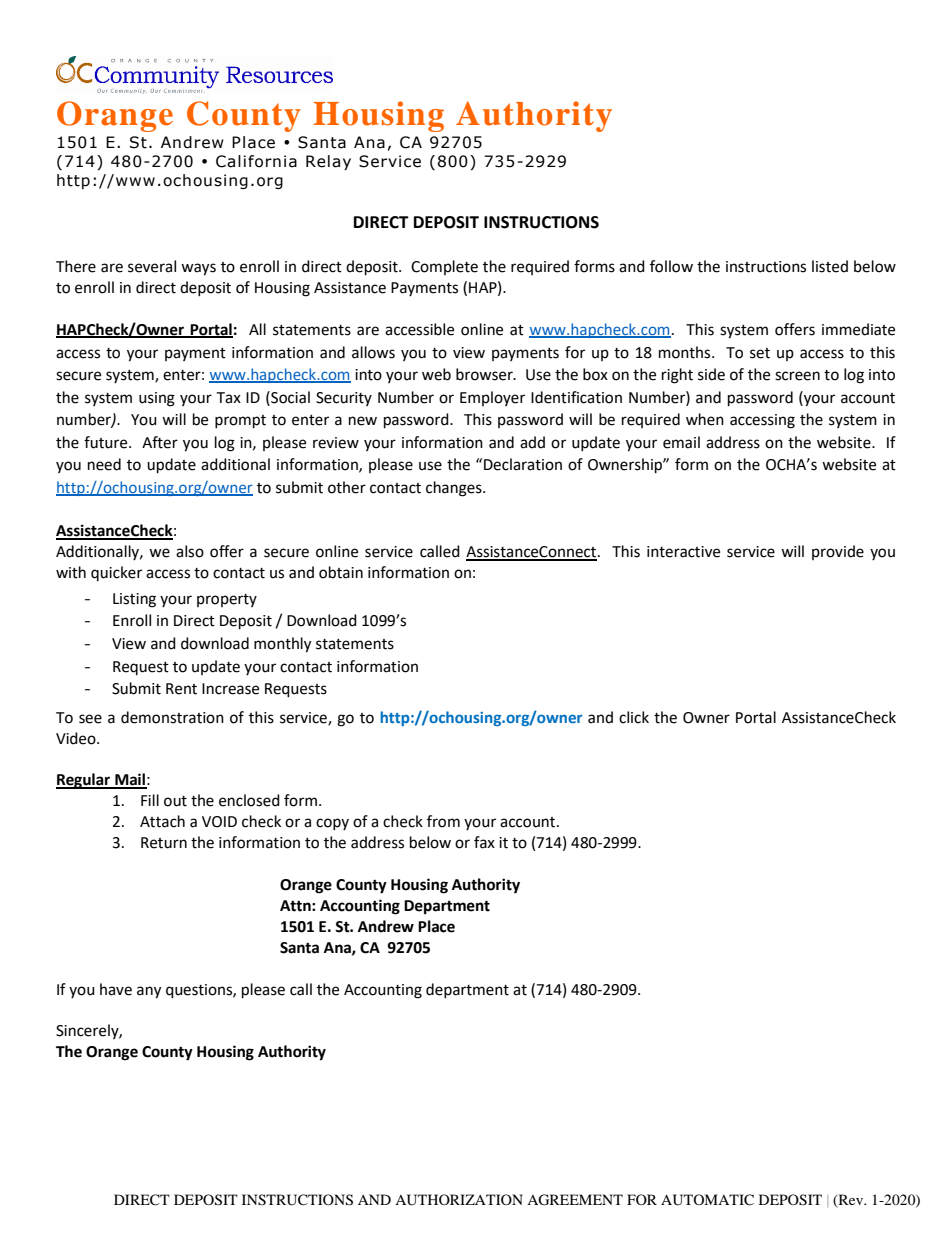  Describe the element at coordinates (181, 689) in the screenshot. I see `Rent` at that location.
